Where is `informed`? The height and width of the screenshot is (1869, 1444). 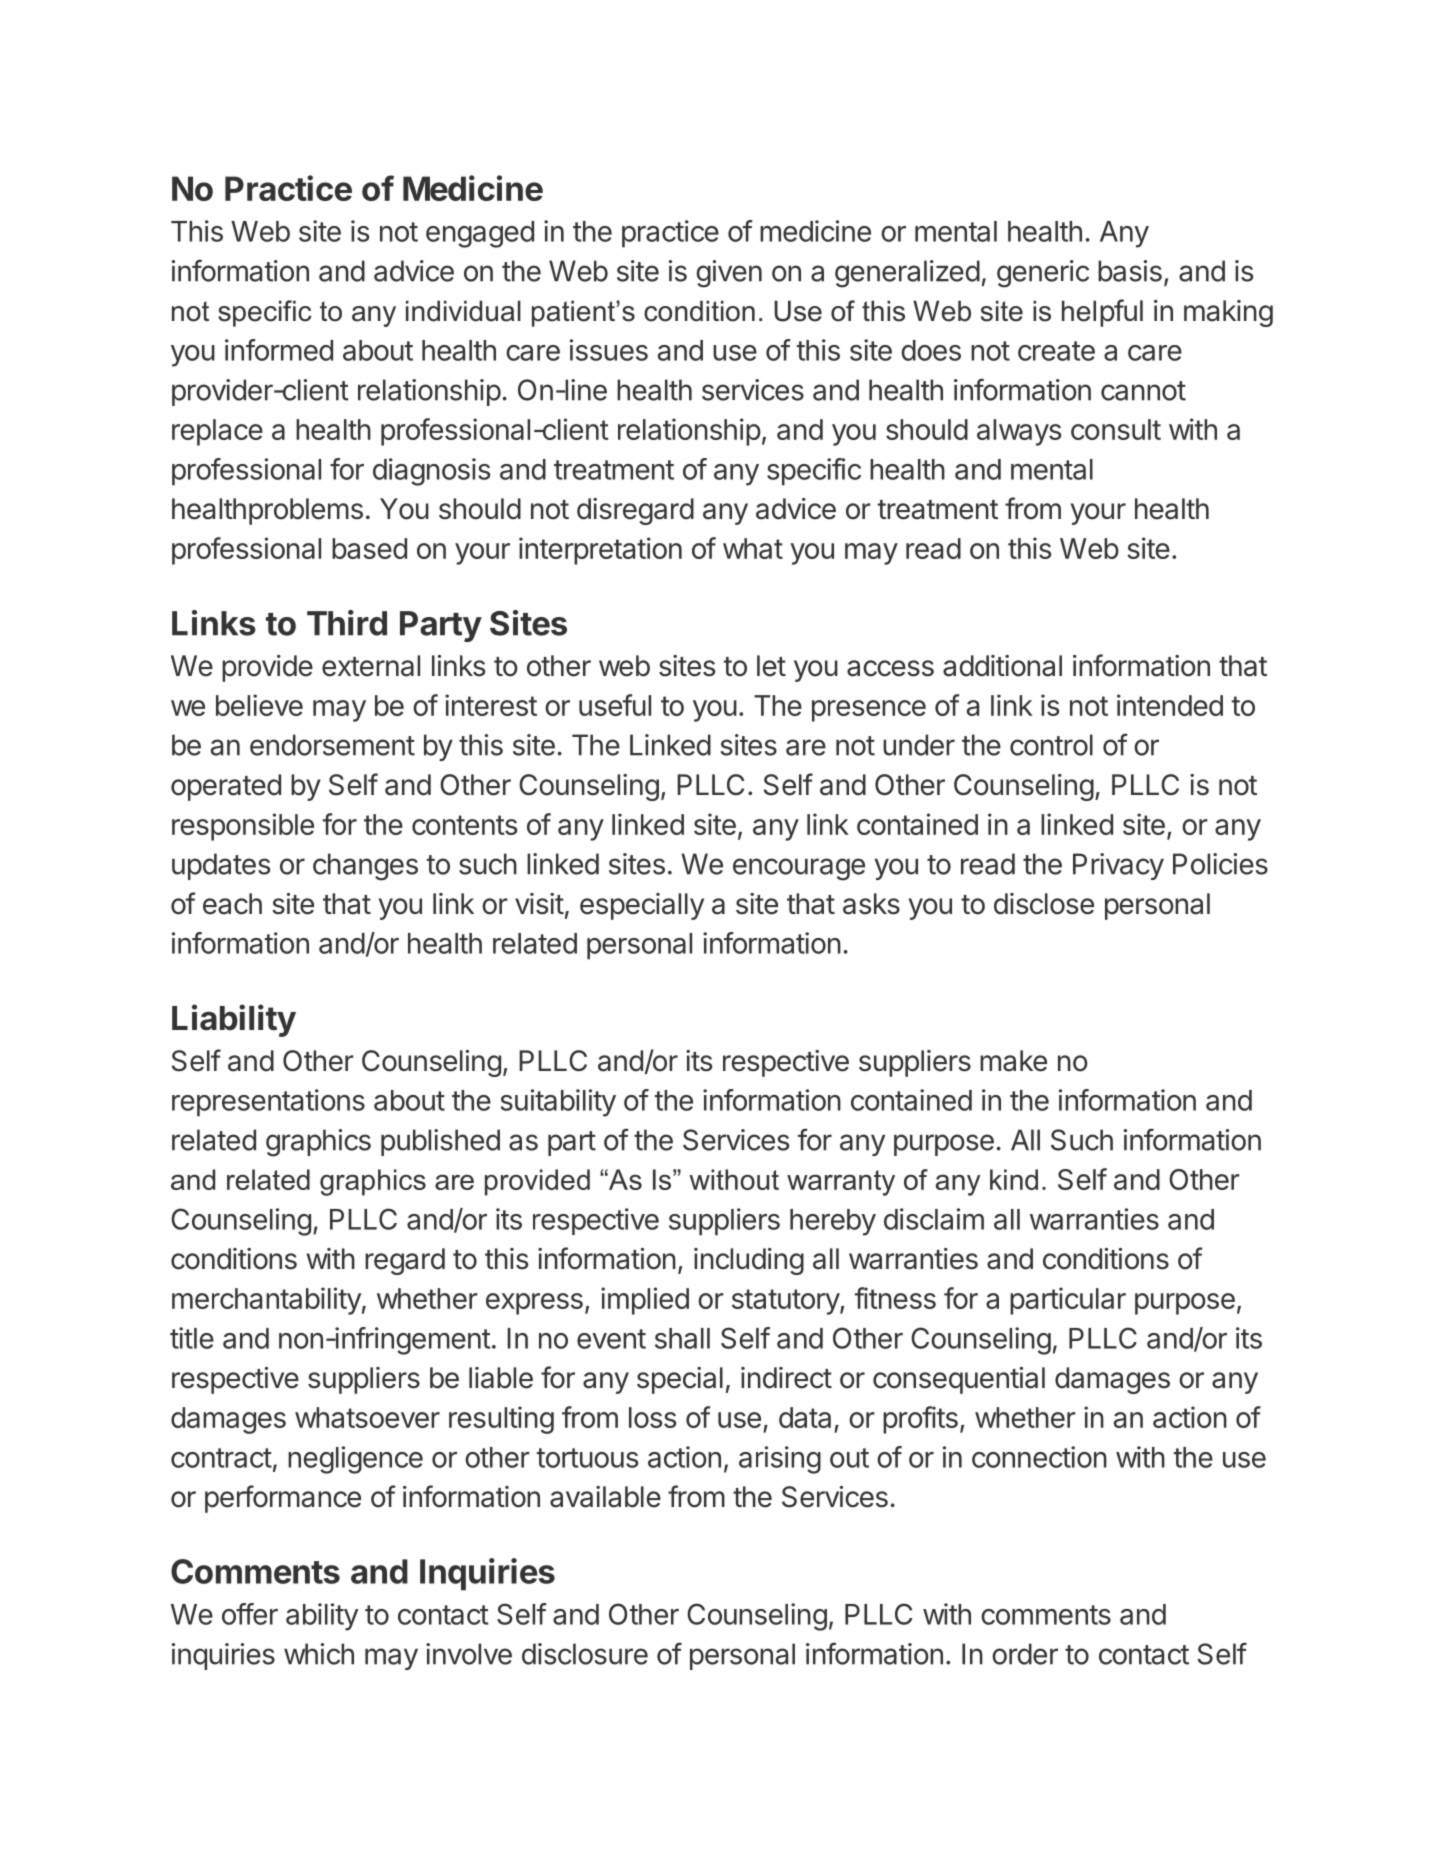 informed is located at coordinates (279, 350).
